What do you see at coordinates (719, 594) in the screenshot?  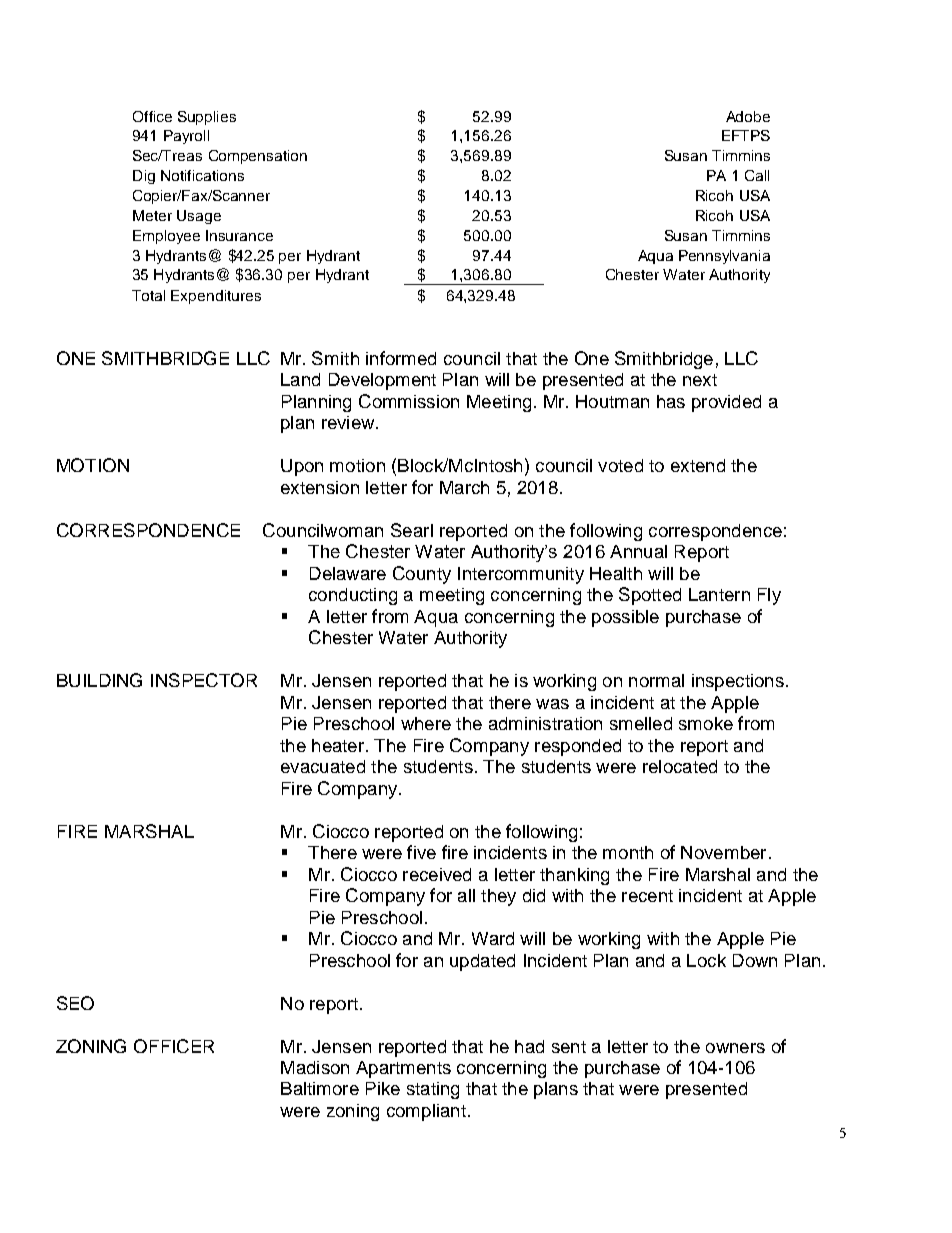 I see `Lantern` at bounding box center [719, 594].
